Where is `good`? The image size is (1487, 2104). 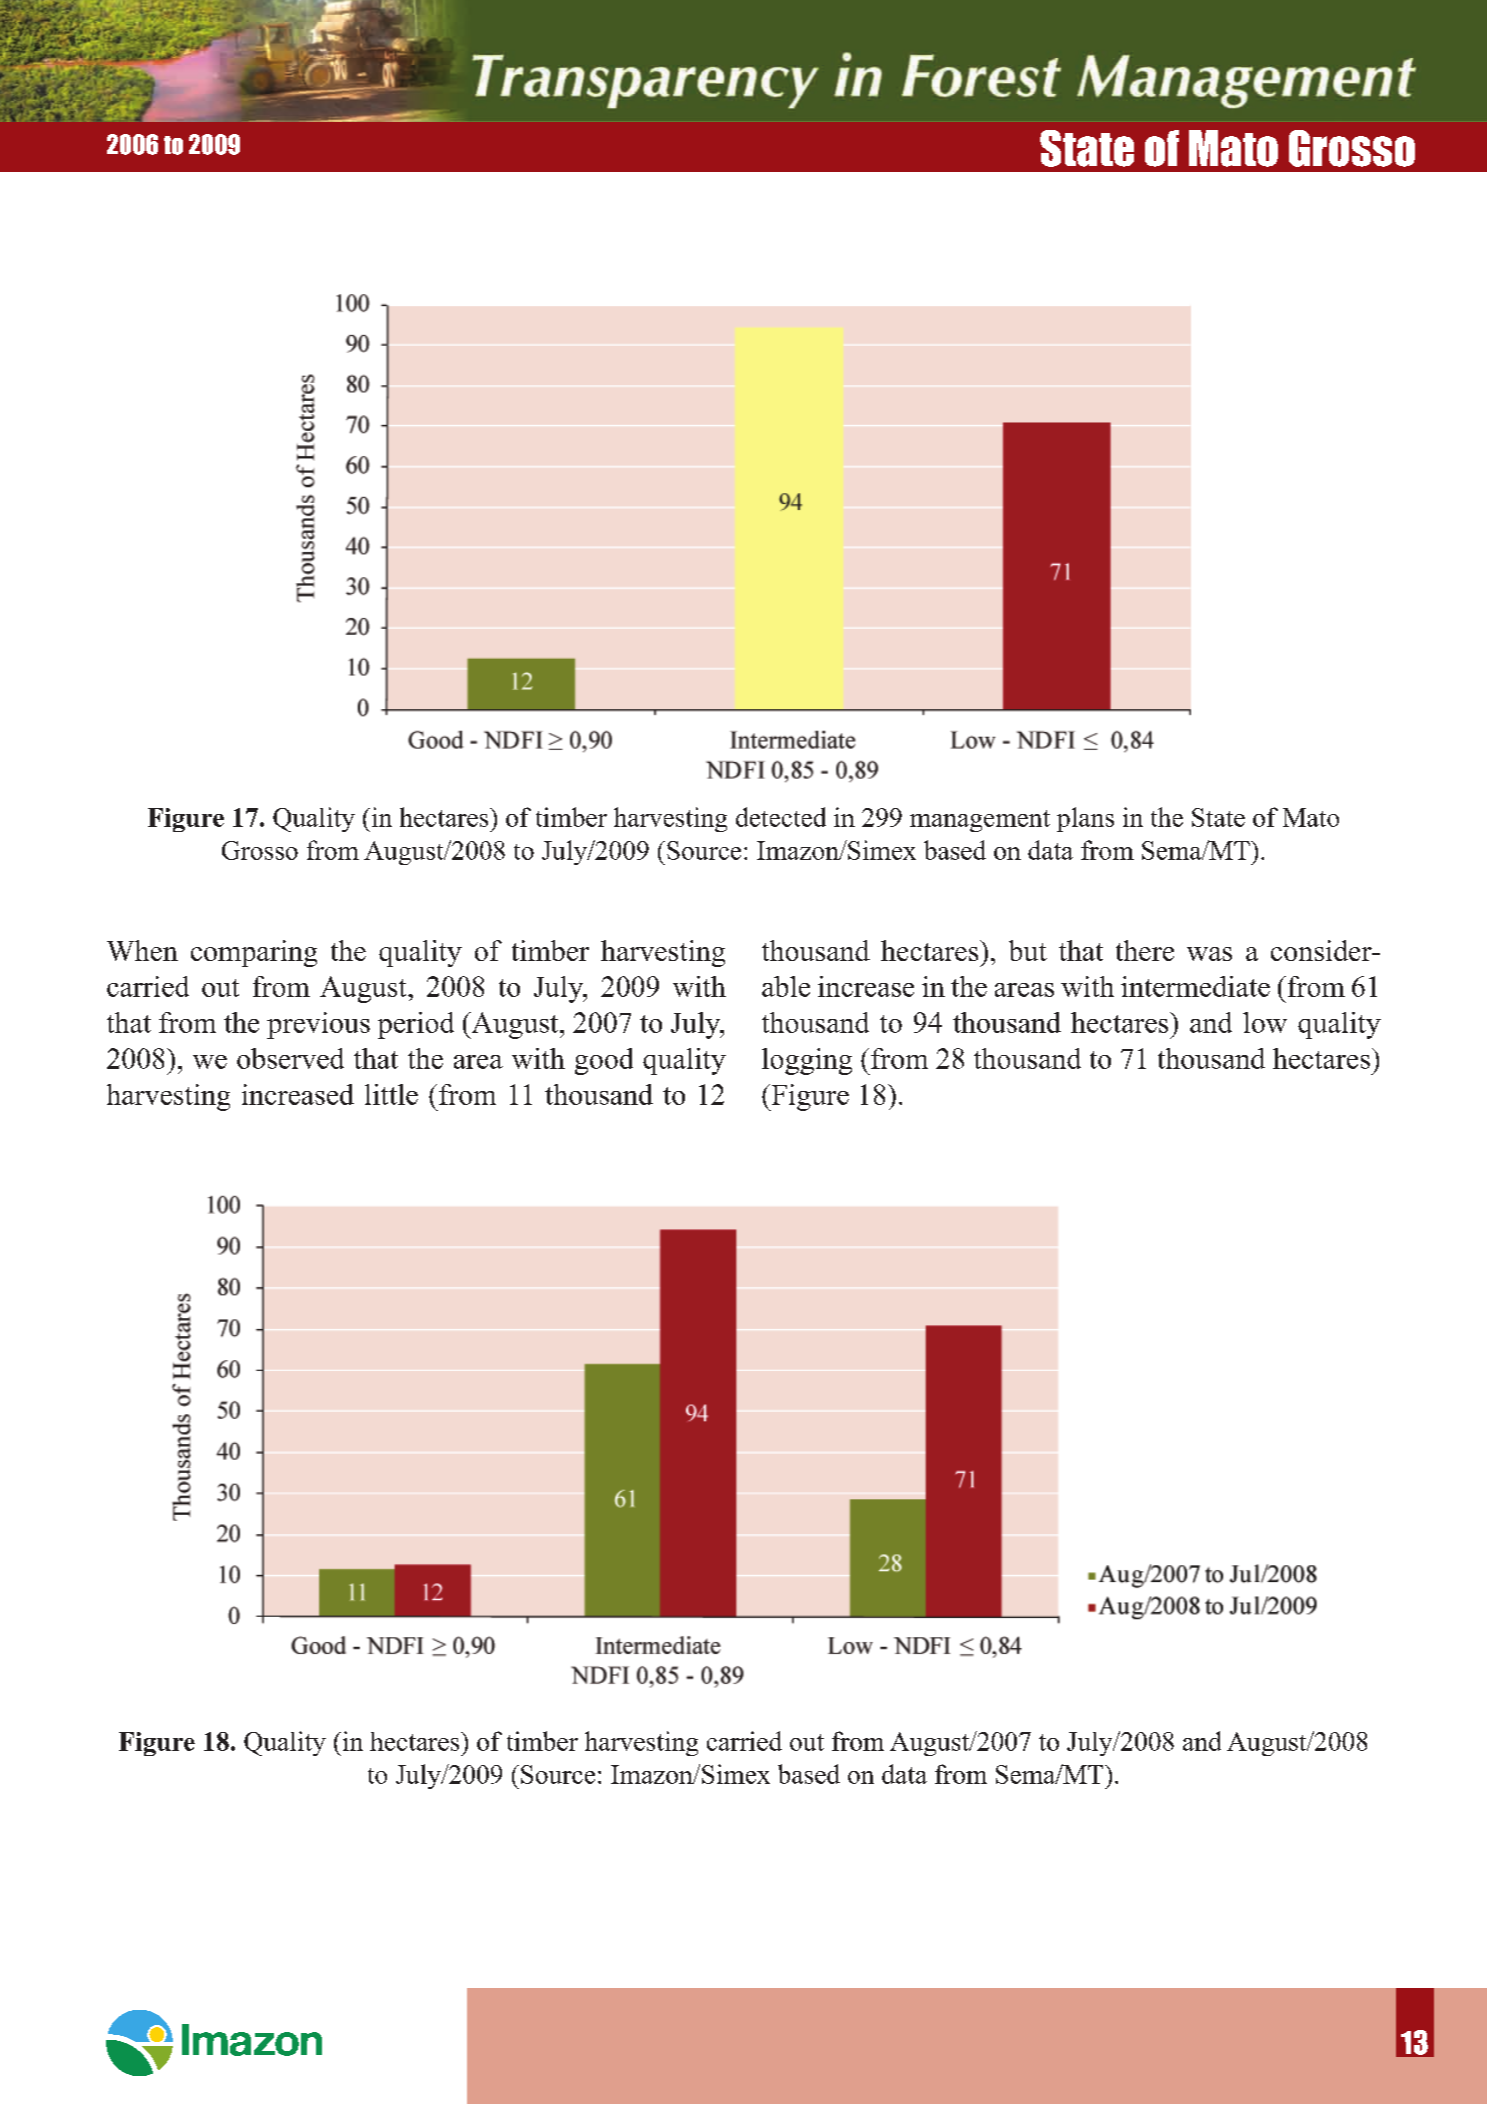 good is located at coordinates (604, 1061).
